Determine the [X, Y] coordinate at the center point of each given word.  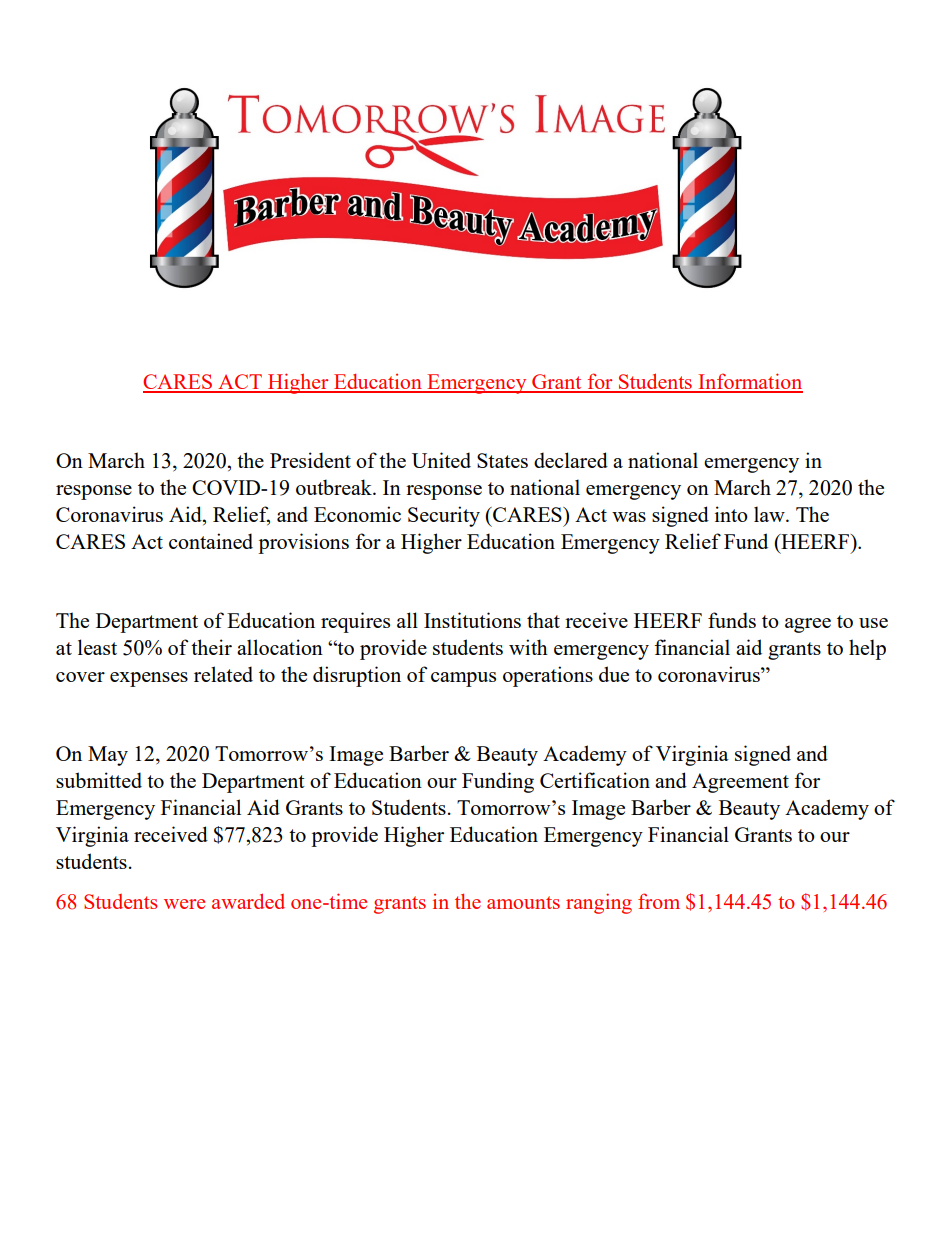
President [310, 460]
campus [463, 679]
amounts [523, 902]
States [502, 460]
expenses [149, 679]
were [184, 904]
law [770, 514]
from [659, 901]
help [867, 649]
